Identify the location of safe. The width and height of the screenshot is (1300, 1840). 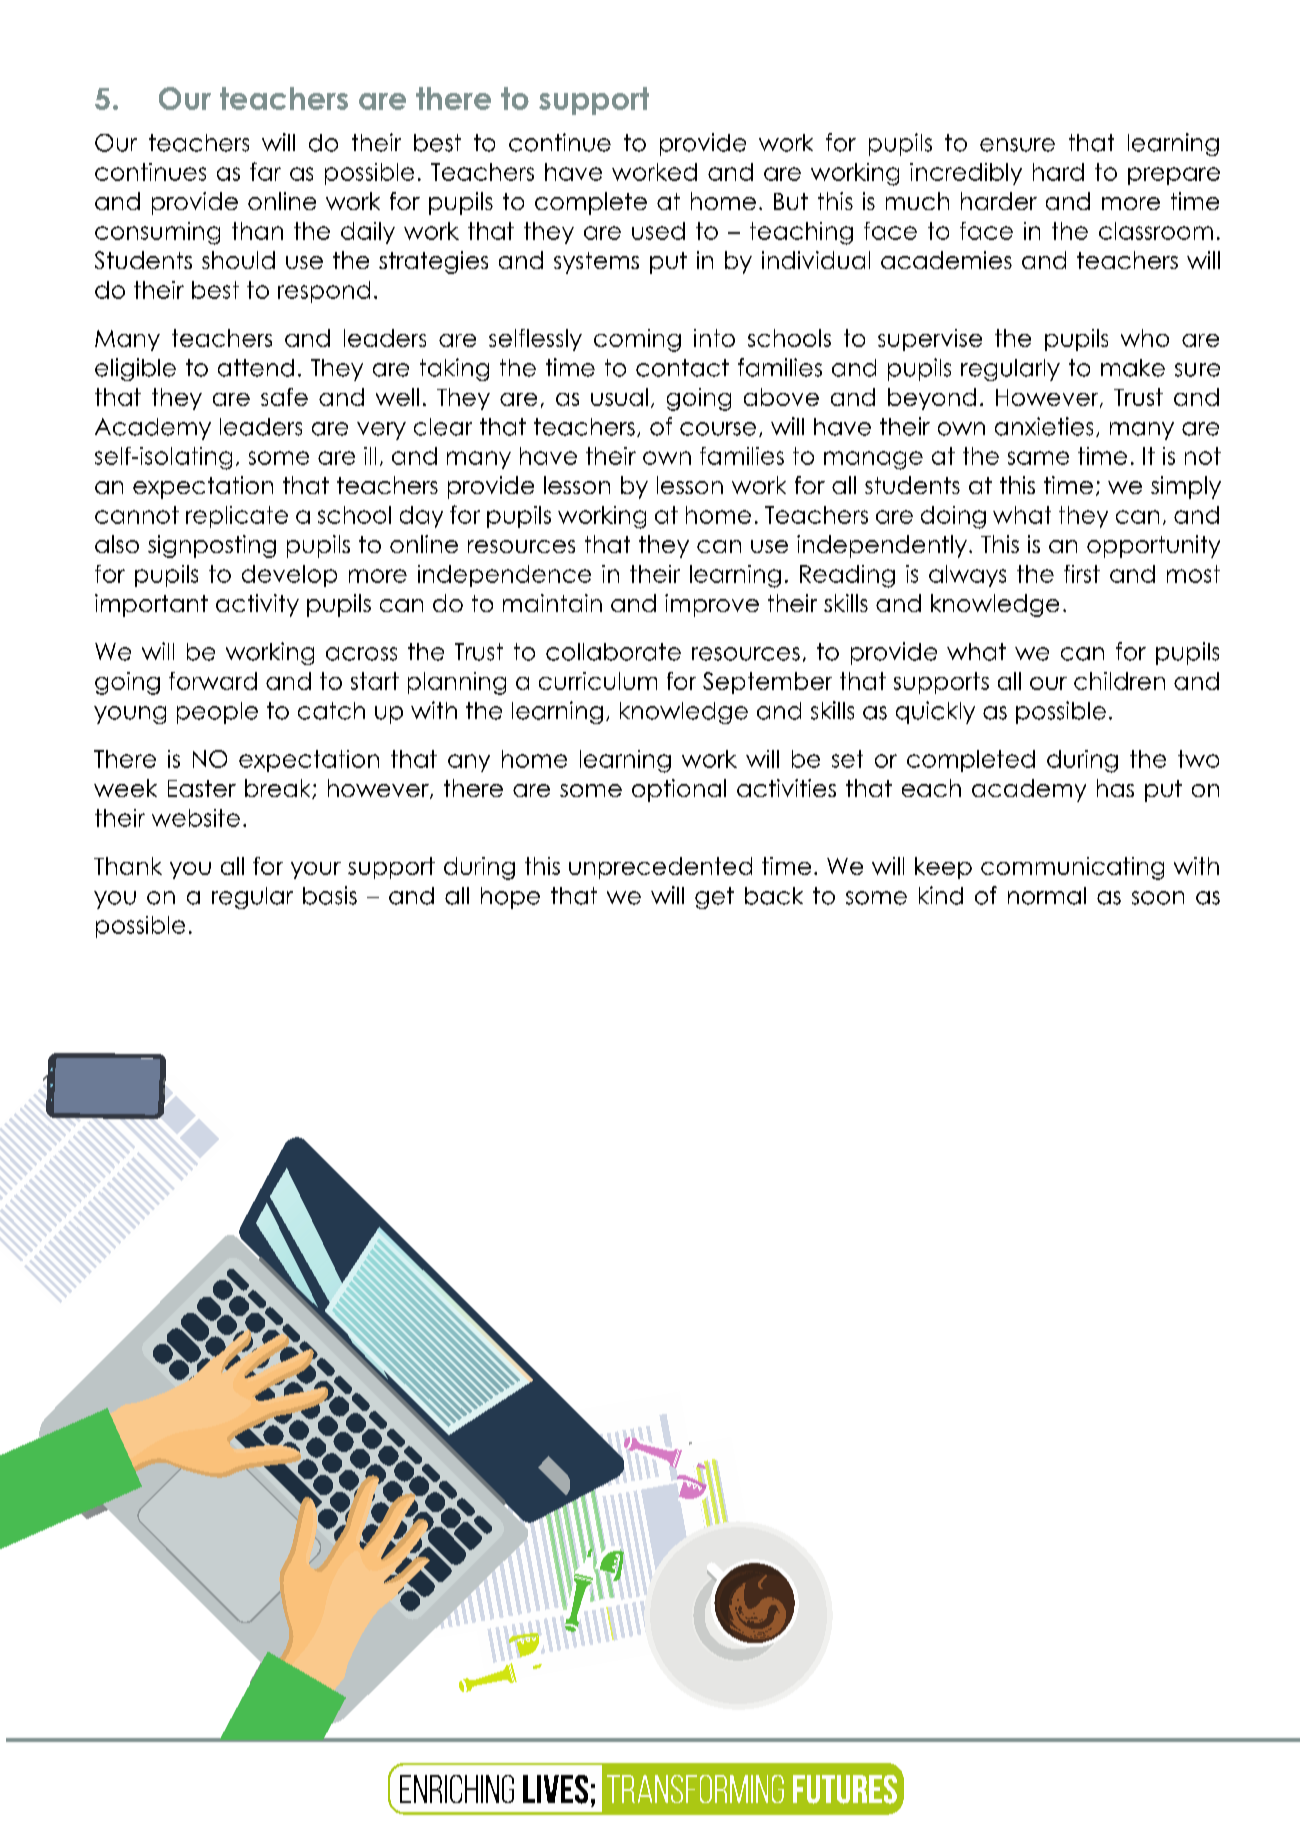
(284, 397).
